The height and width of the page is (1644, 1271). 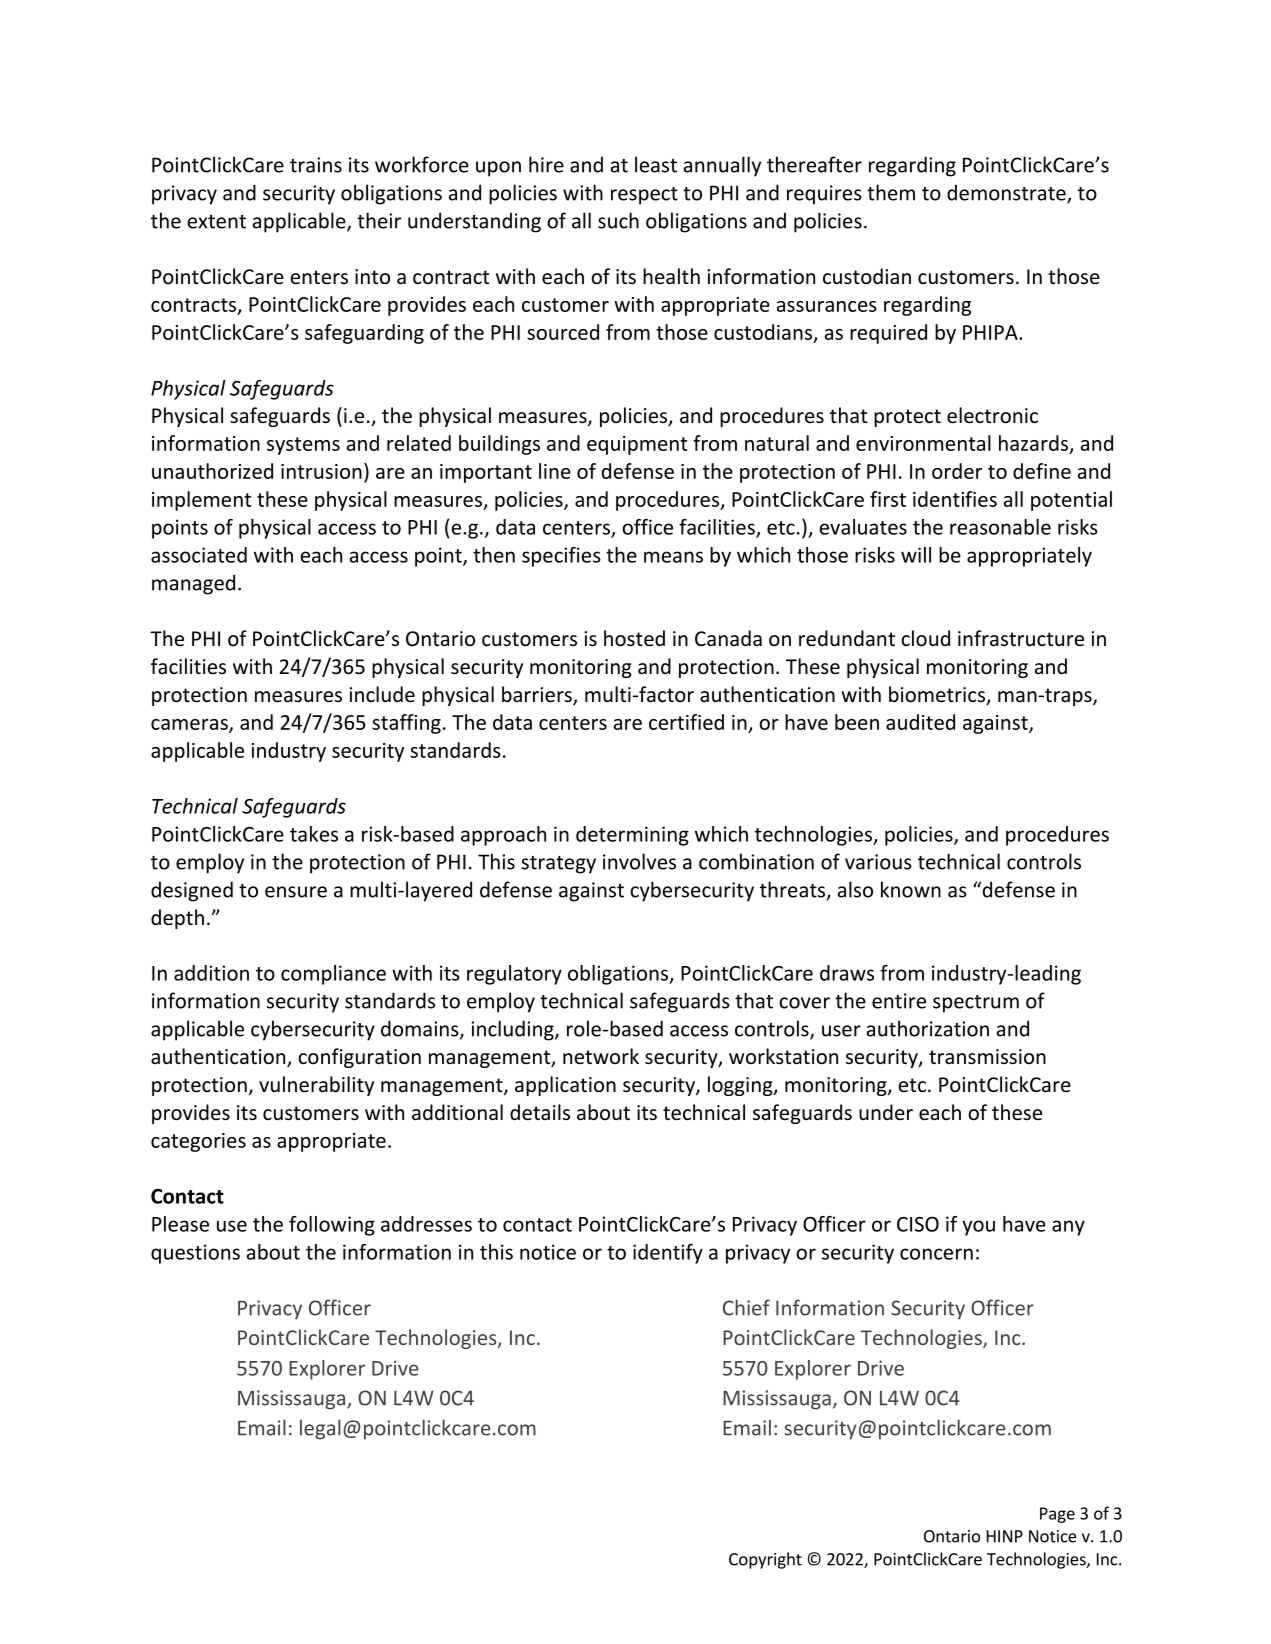 What do you see at coordinates (601, 1056) in the page?
I see `network` at bounding box center [601, 1056].
